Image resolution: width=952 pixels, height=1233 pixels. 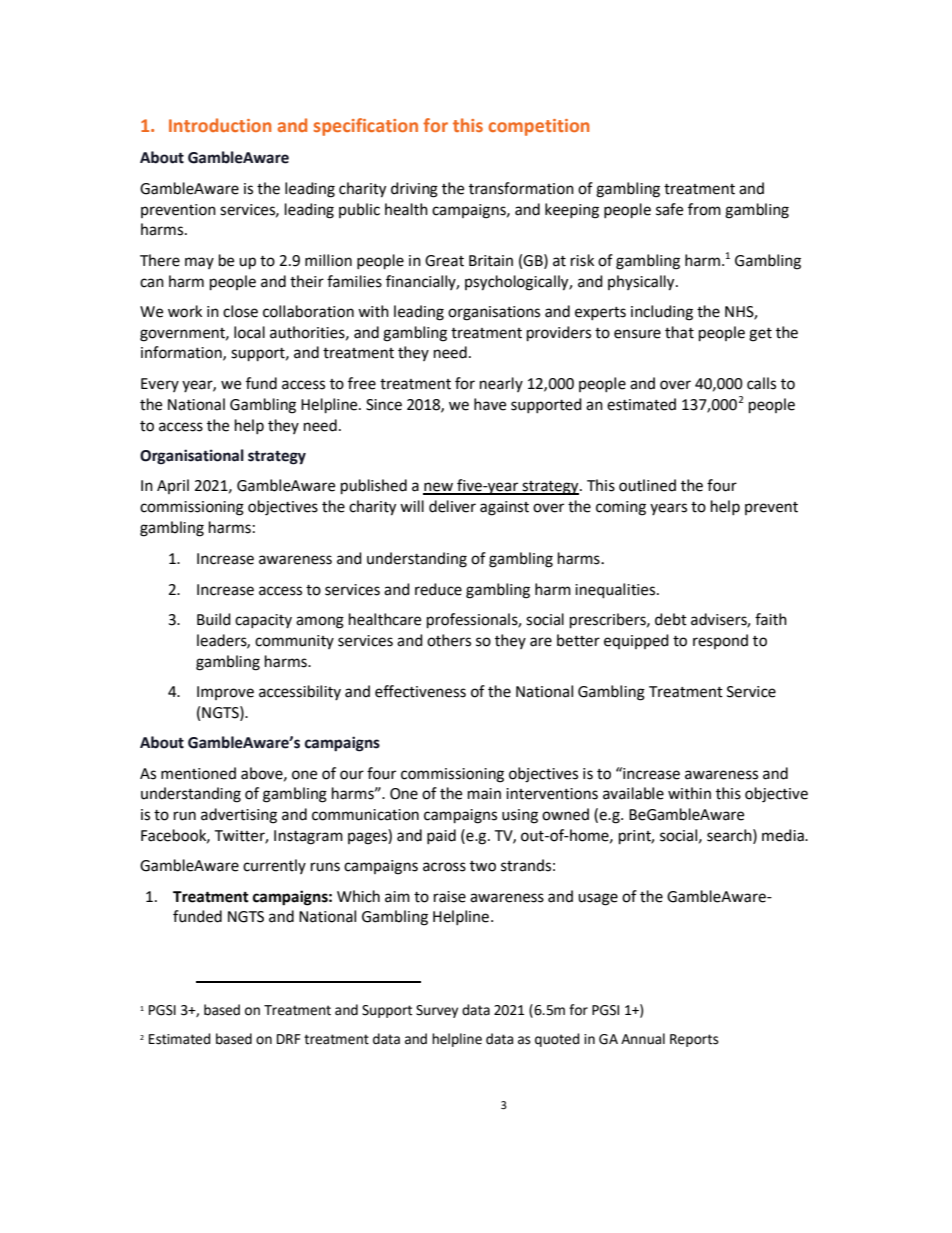 I want to click on have, so click(x=490, y=404).
